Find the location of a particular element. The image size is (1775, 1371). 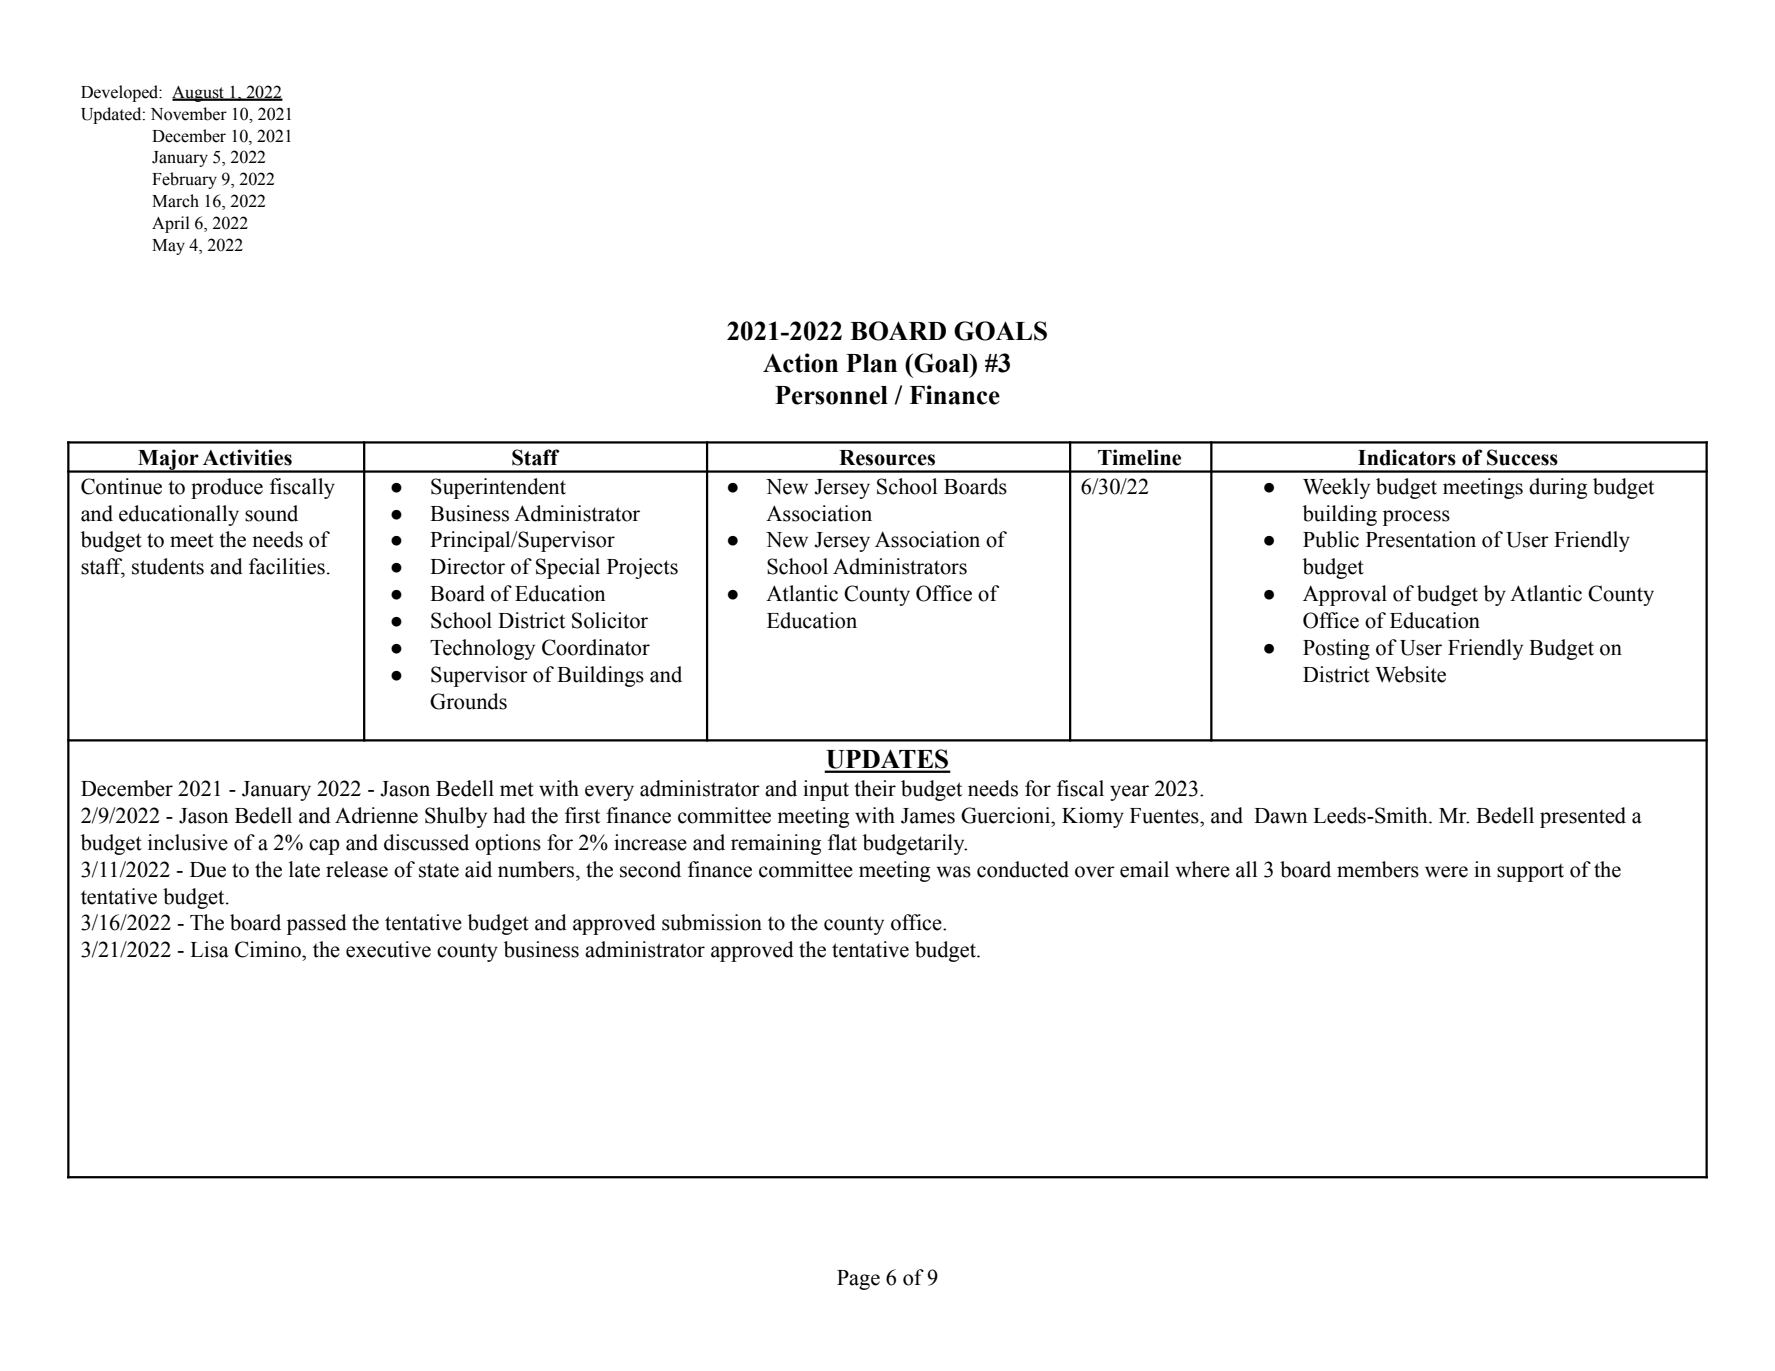

submission is located at coordinates (712, 922).
